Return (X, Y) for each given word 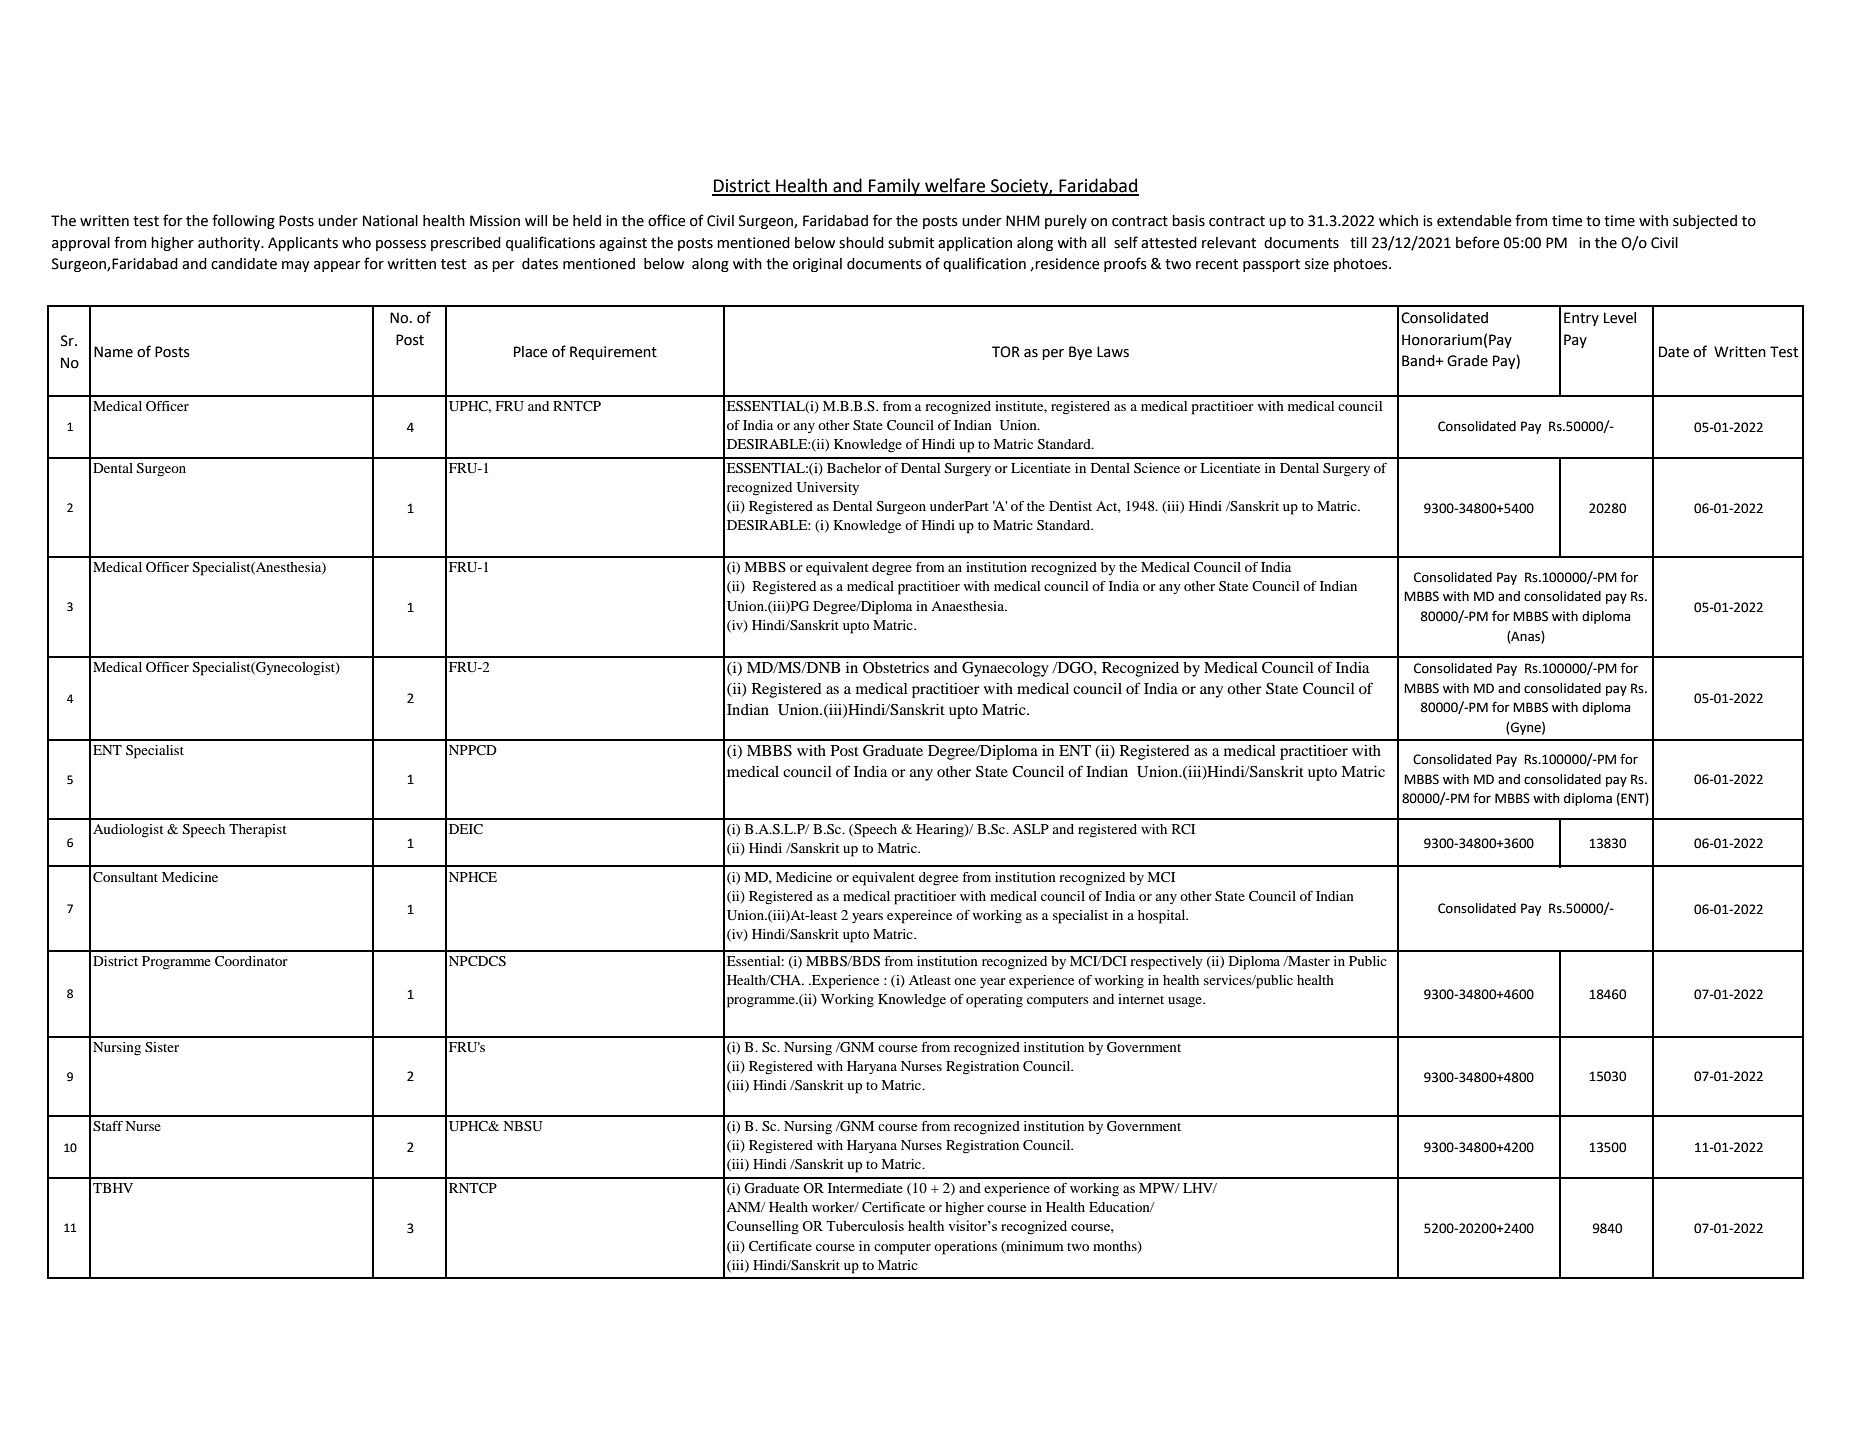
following (243, 221)
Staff (108, 1126)
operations (965, 1248)
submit (911, 243)
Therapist (258, 831)
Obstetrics (896, 667)
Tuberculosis (865, 1225)
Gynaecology (1005, 669)
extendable (1474, 221)
